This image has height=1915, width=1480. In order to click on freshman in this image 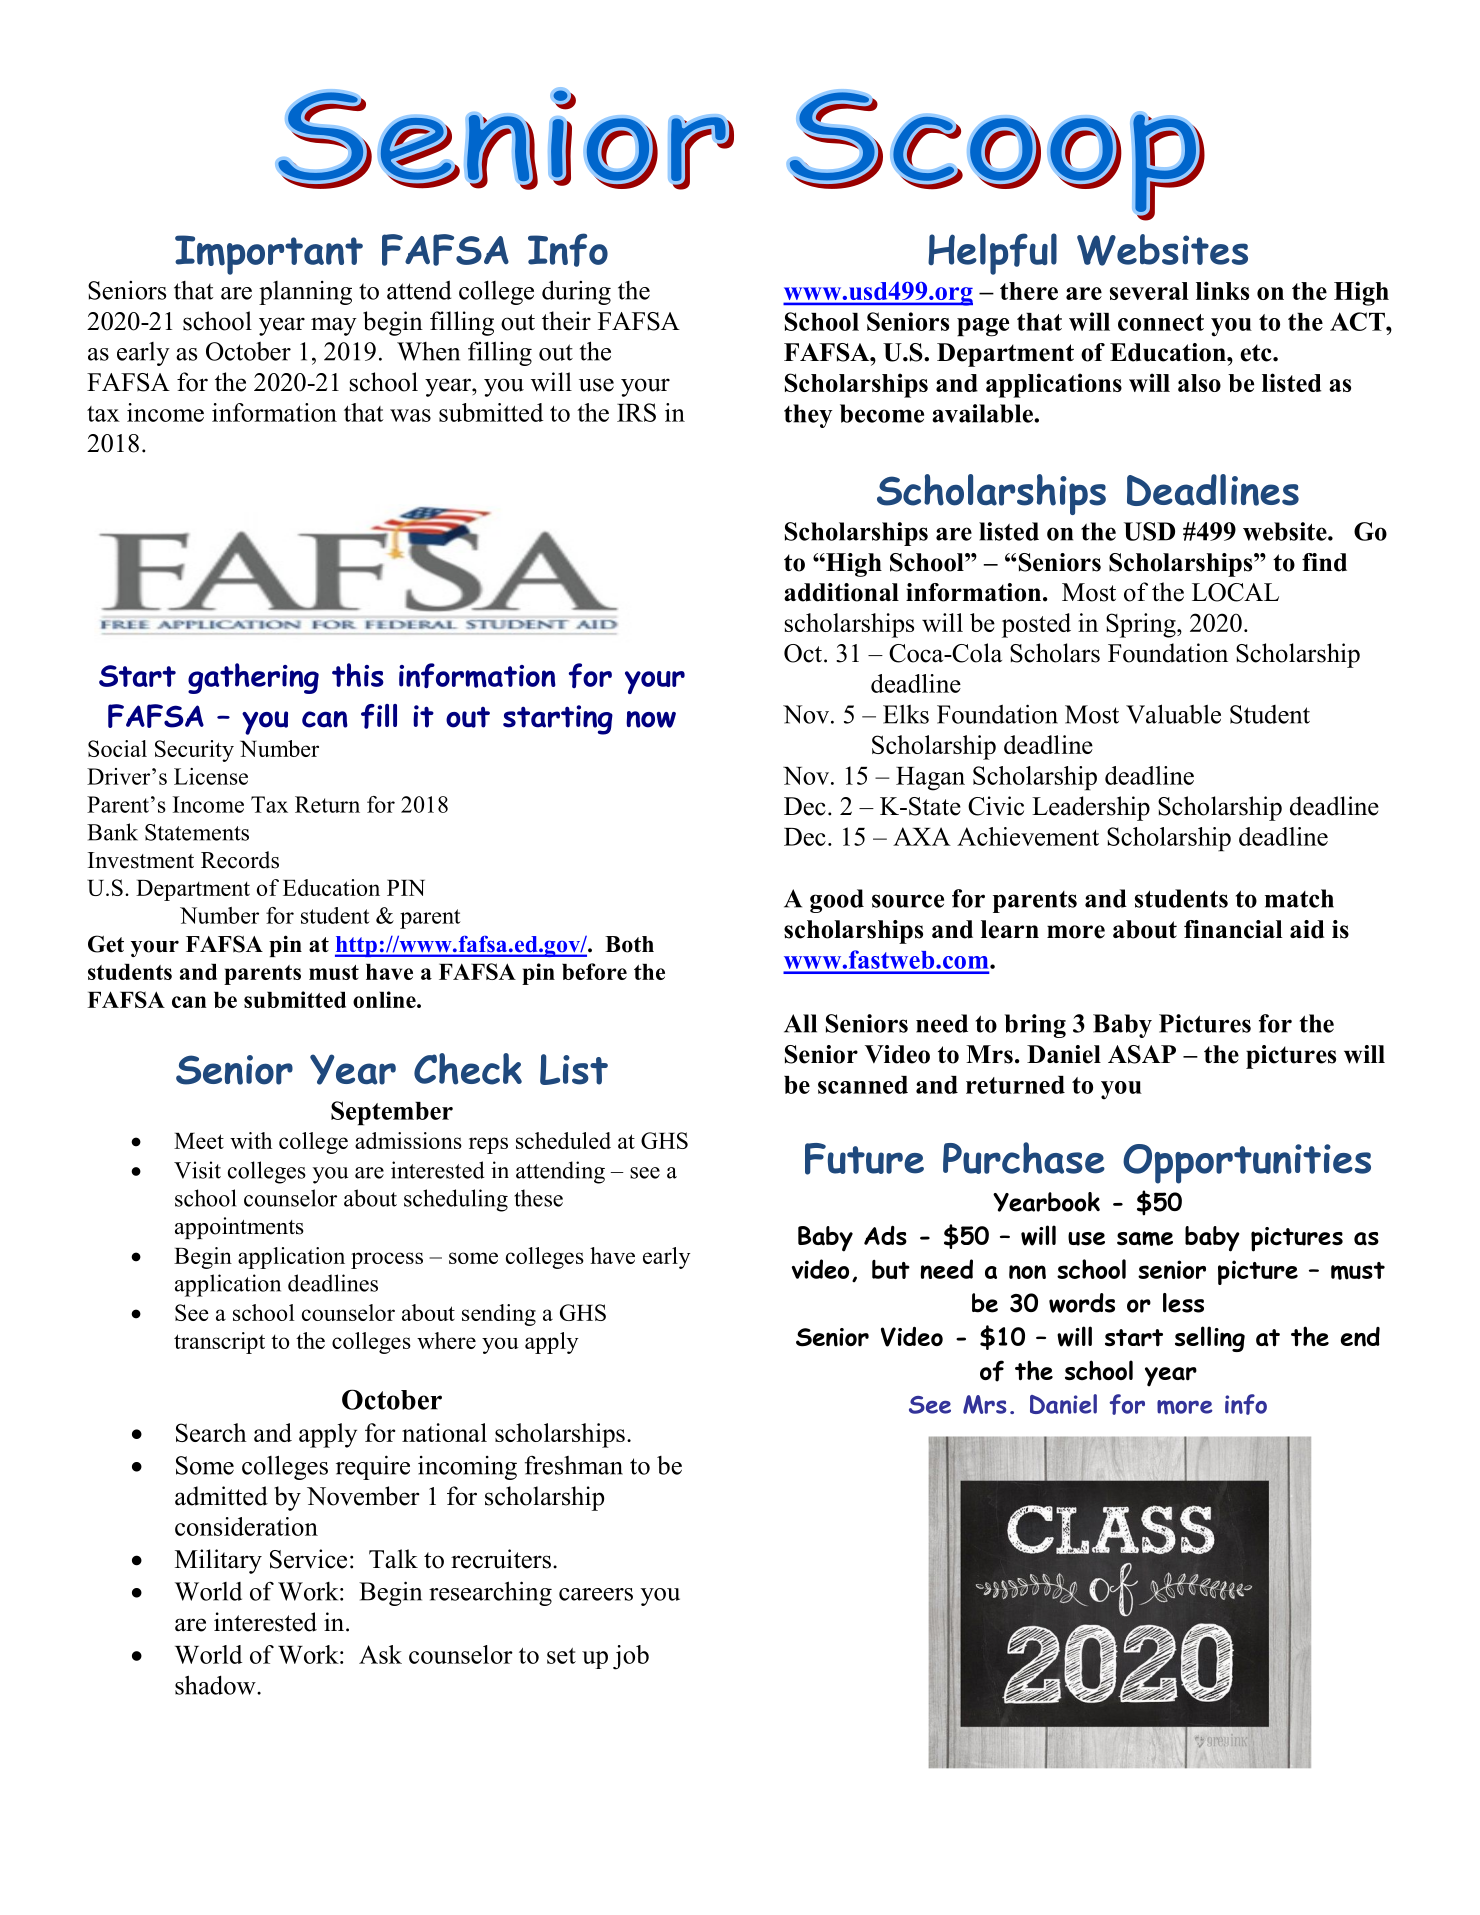, I will do `click(574, 1465)`.
